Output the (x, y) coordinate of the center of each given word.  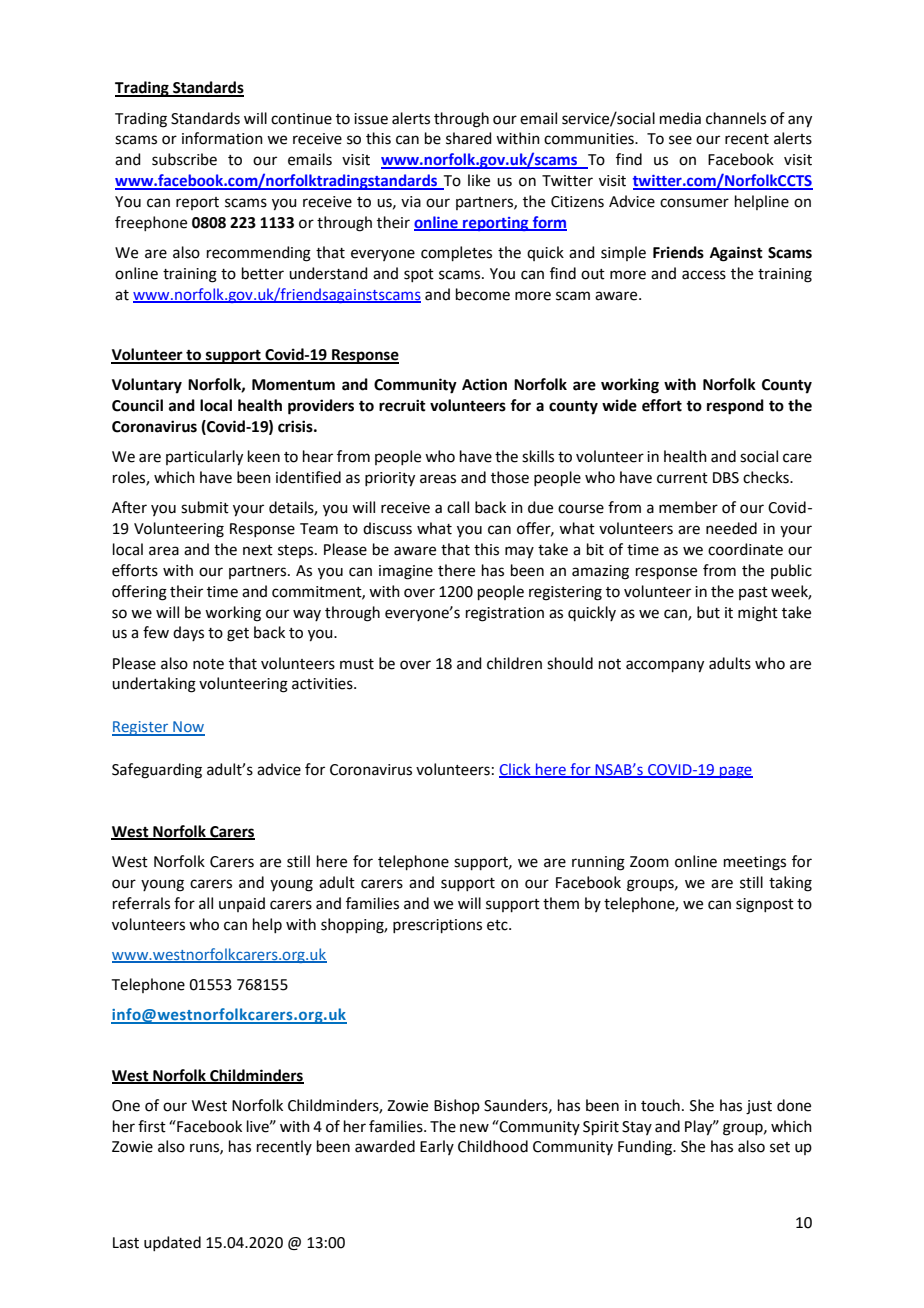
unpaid (242, 904)
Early (437, 1147)
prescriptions (437, 926)
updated (172, 1243)
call (458, 507)
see (680, 140)
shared (469, 138)
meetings (755, 863)
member (688, 507)
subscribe (184, 159)
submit (205, 507)
